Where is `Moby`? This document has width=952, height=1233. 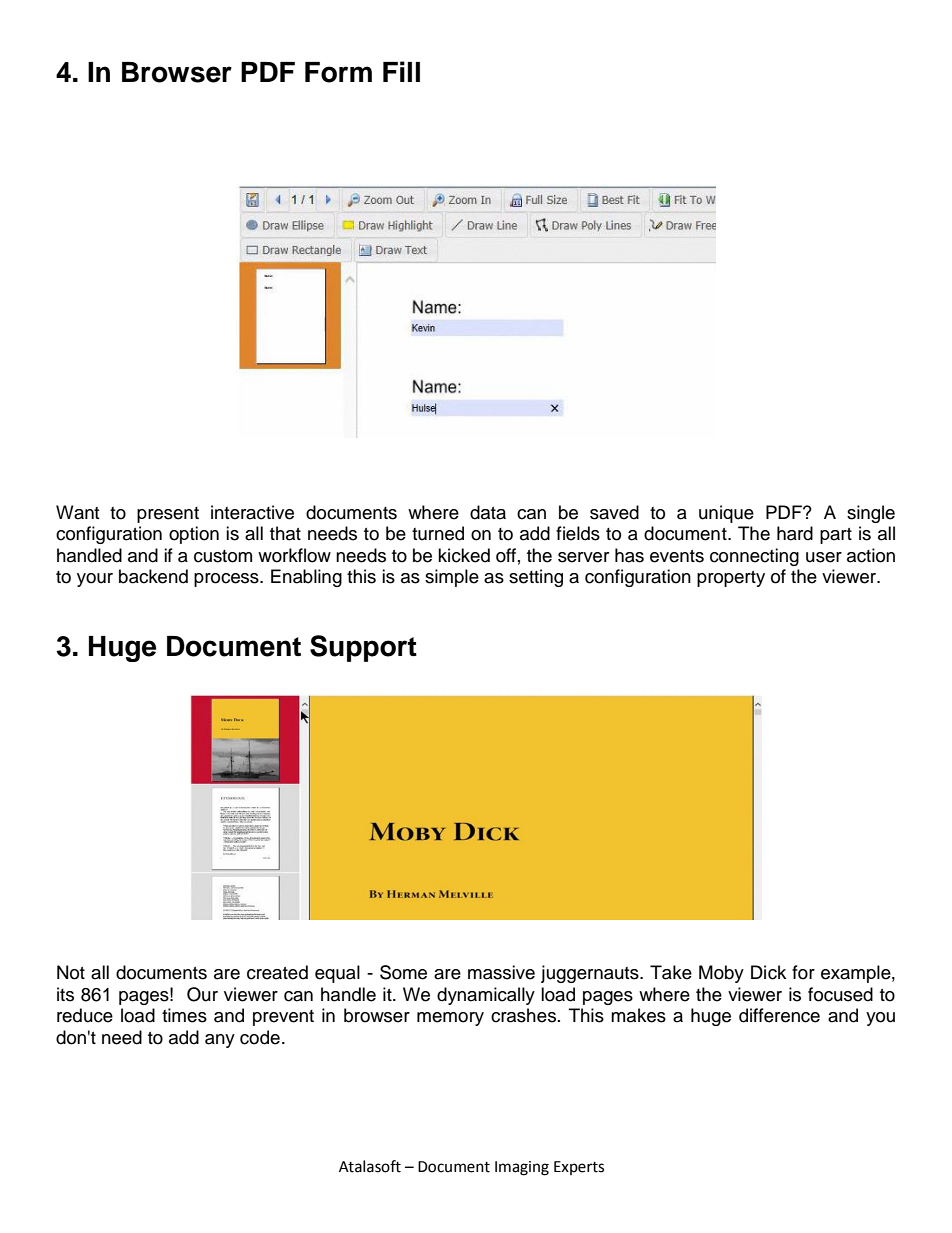
Moby is located at coordinates (721, 974).
